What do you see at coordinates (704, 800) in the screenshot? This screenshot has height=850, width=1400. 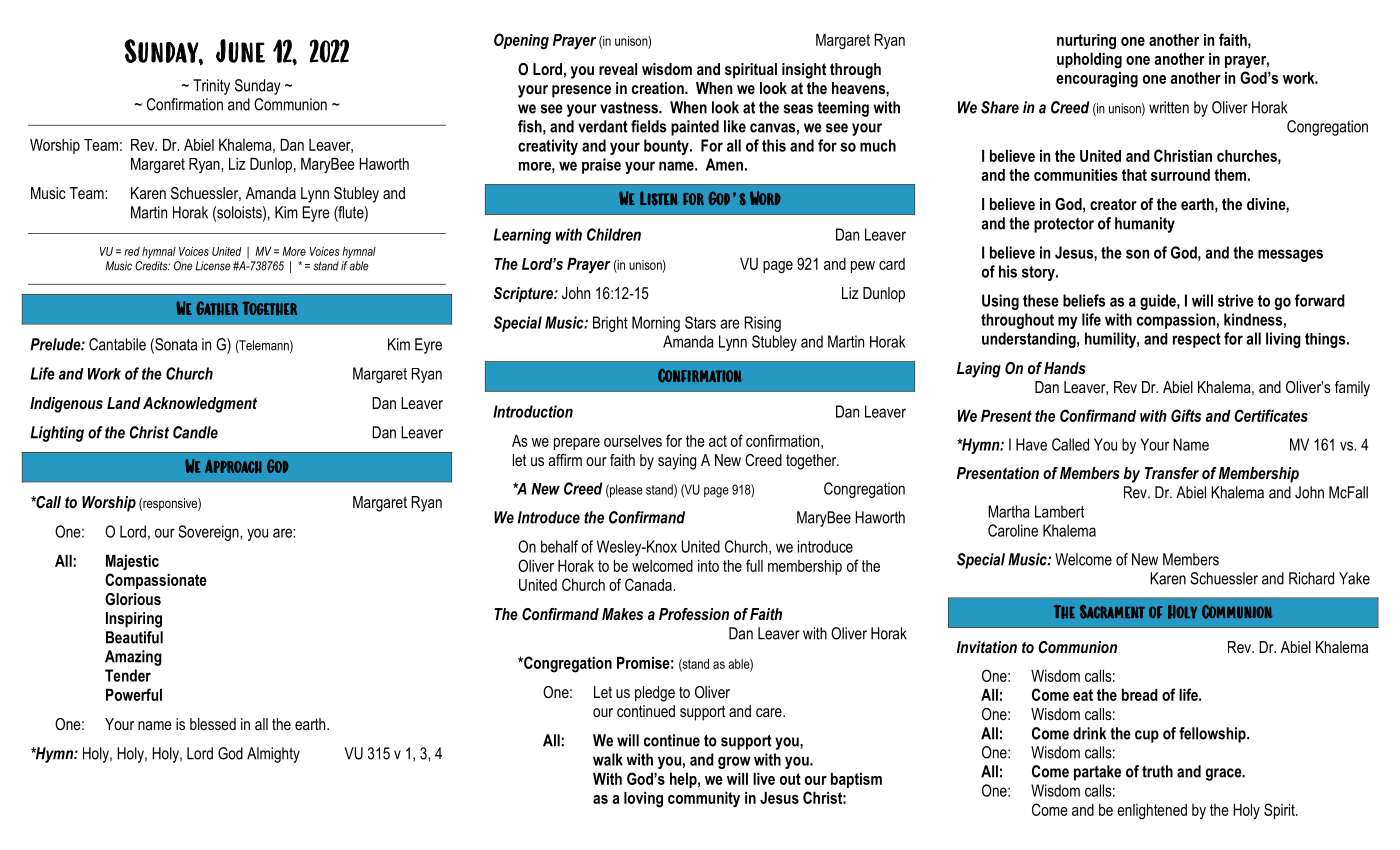 I see `community` at bounding box center [704, 800].
